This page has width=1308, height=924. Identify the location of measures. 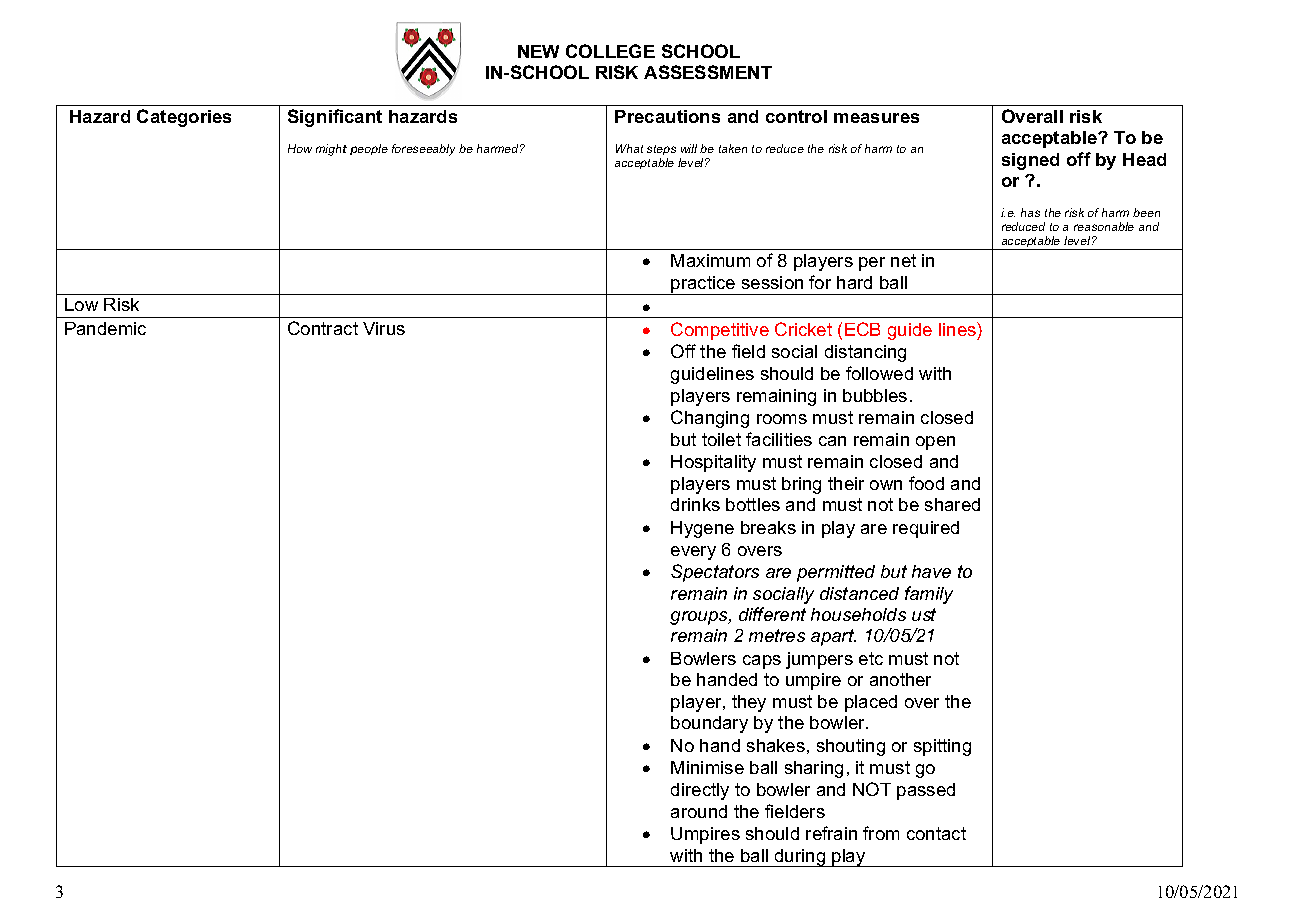
(876, 118).
